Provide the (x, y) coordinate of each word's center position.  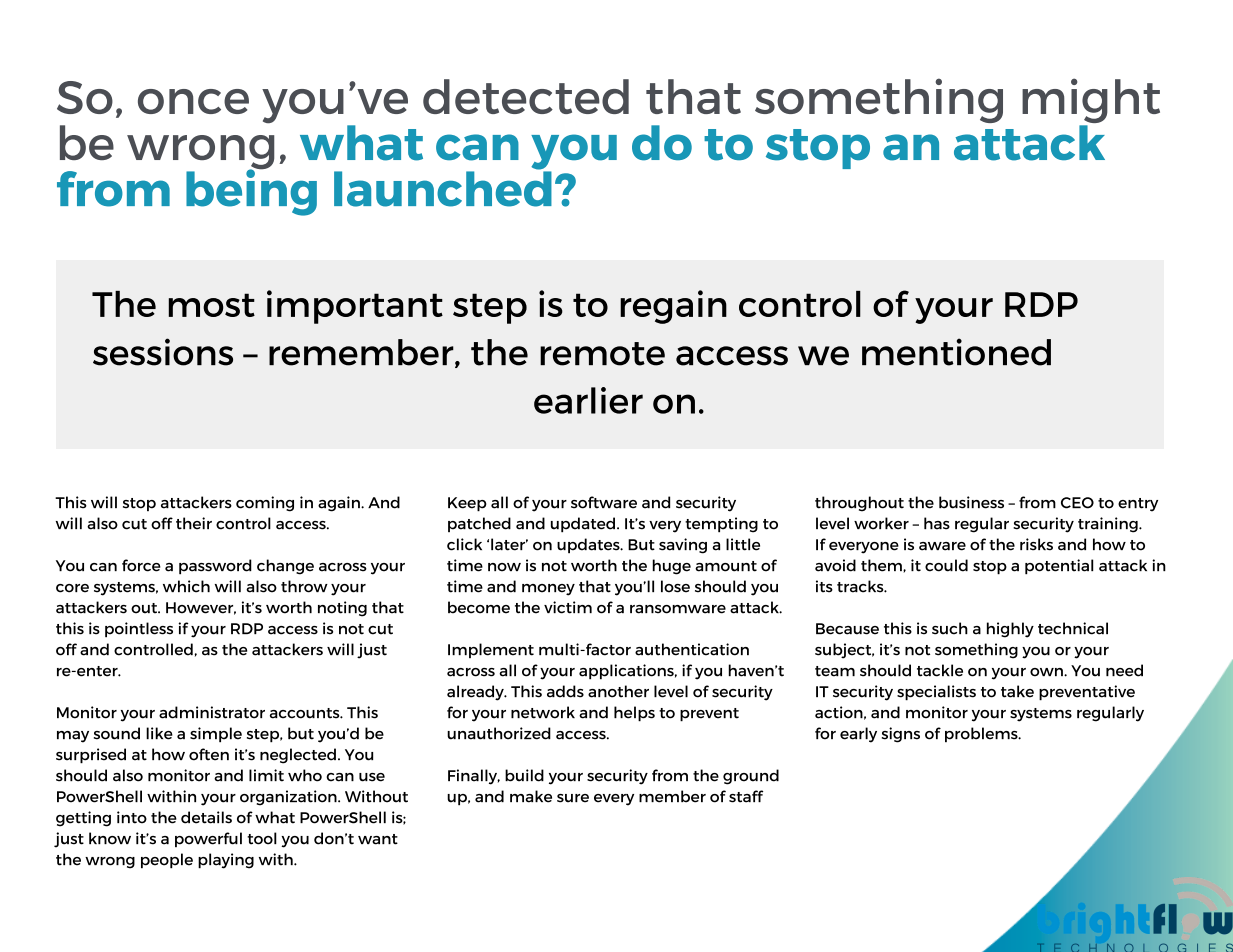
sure (573, 798)
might (1091, 102)
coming (265, 504)
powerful (208, 839)
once (193, 101)
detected (526, 96)
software (604, 502)
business (971, 502)
